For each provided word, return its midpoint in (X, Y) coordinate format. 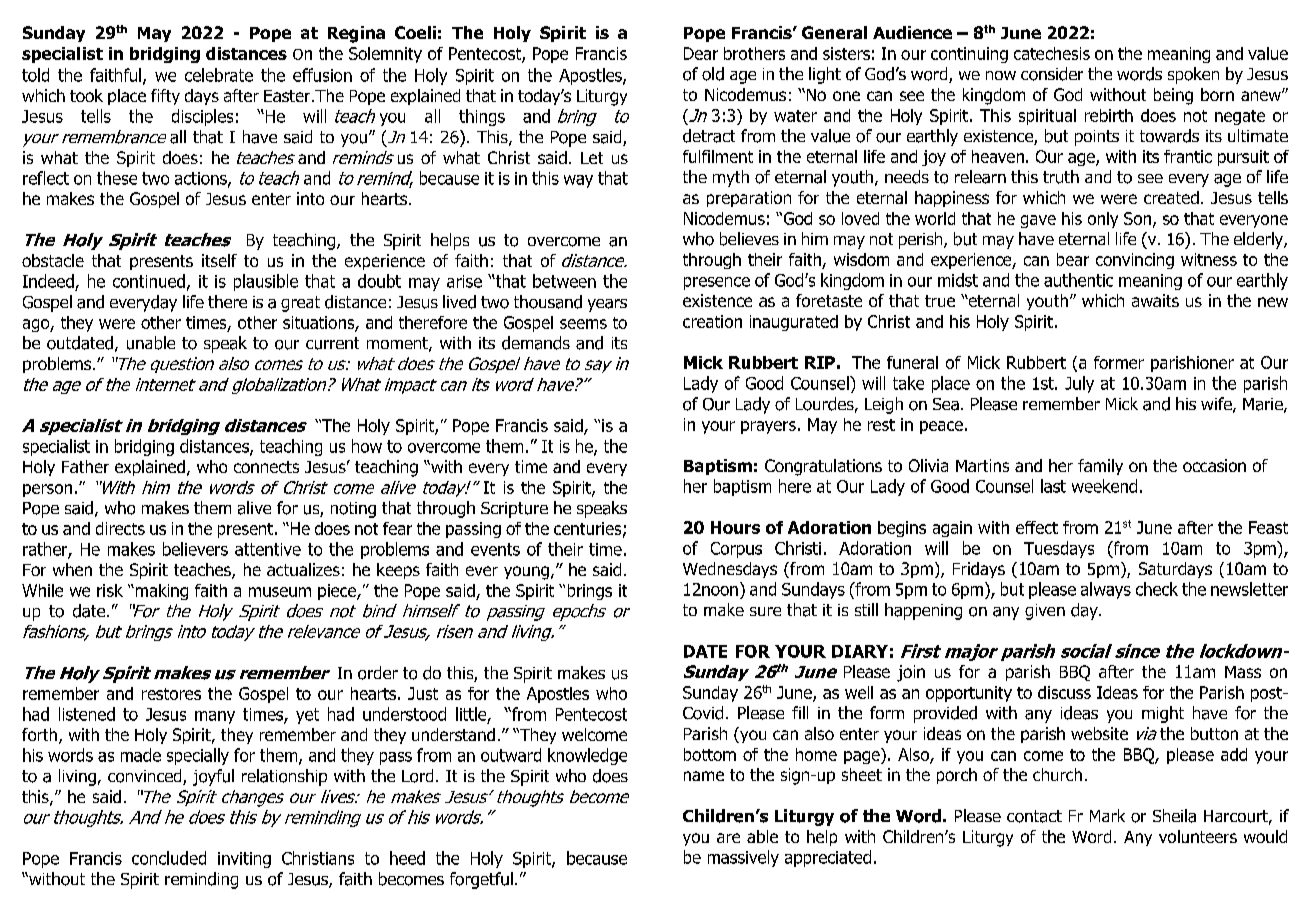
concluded (169, 858)
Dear (701, 53)
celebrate (219, 75)
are (728, 838)
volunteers (1198, 836)
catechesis (1052, 53)
